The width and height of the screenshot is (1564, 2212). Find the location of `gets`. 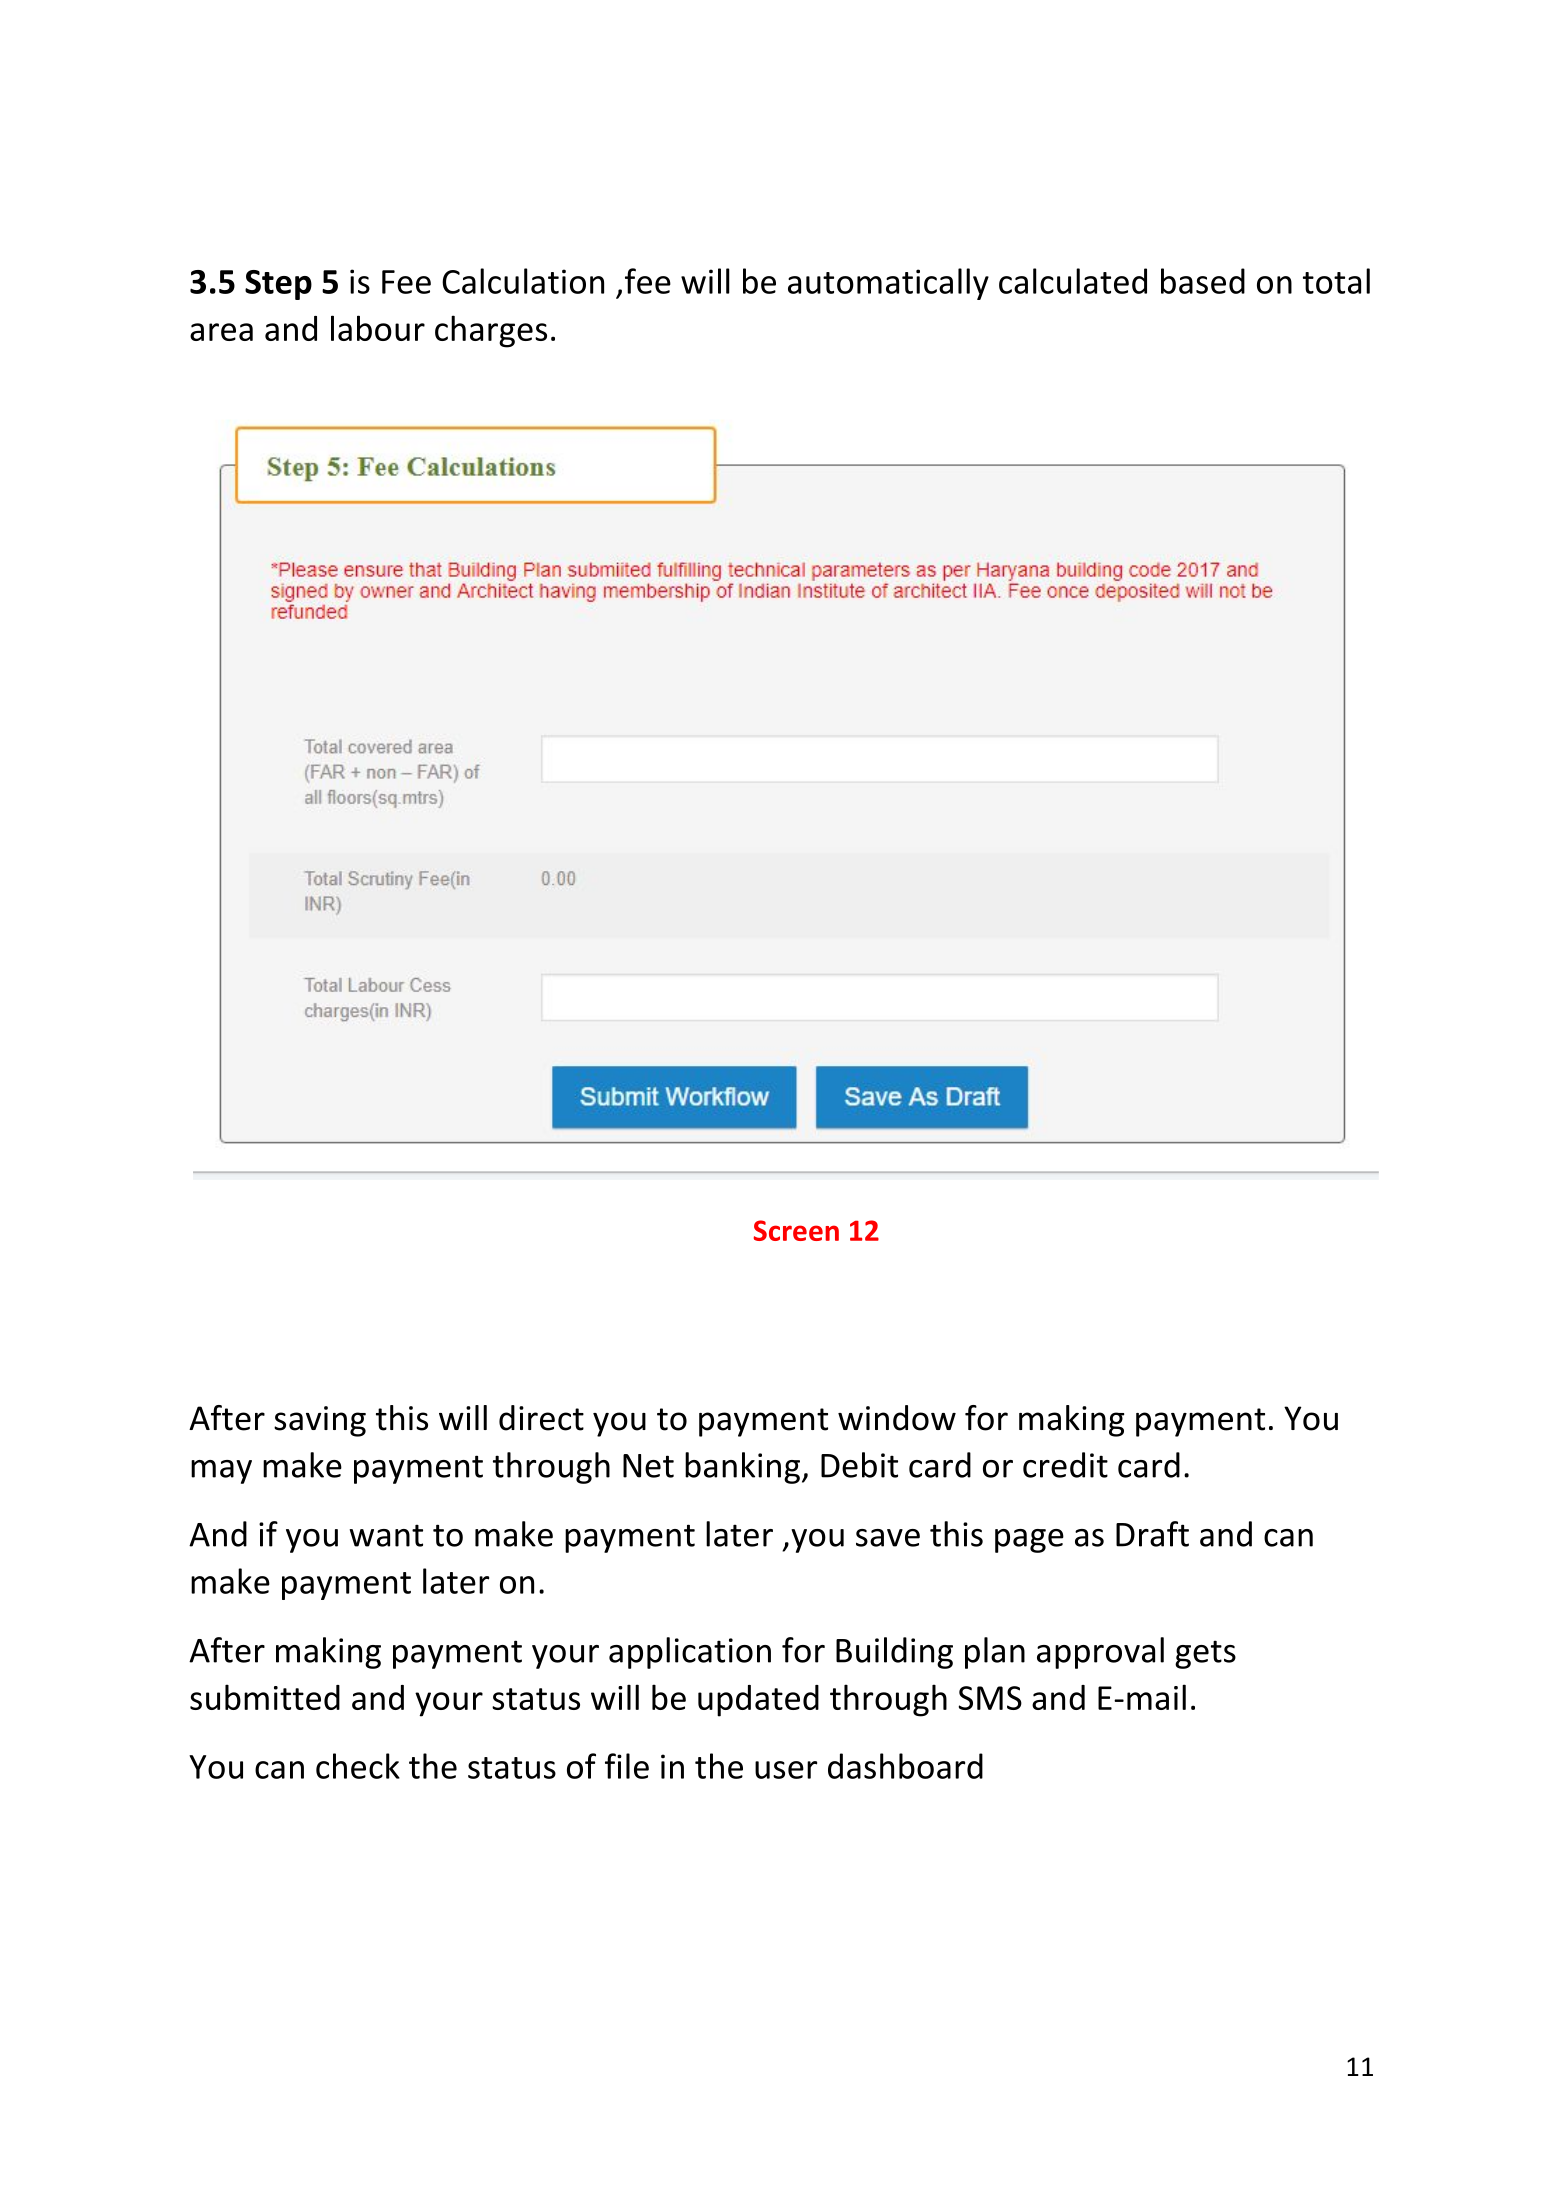

gets is located at coordinates (1205, 1654).
